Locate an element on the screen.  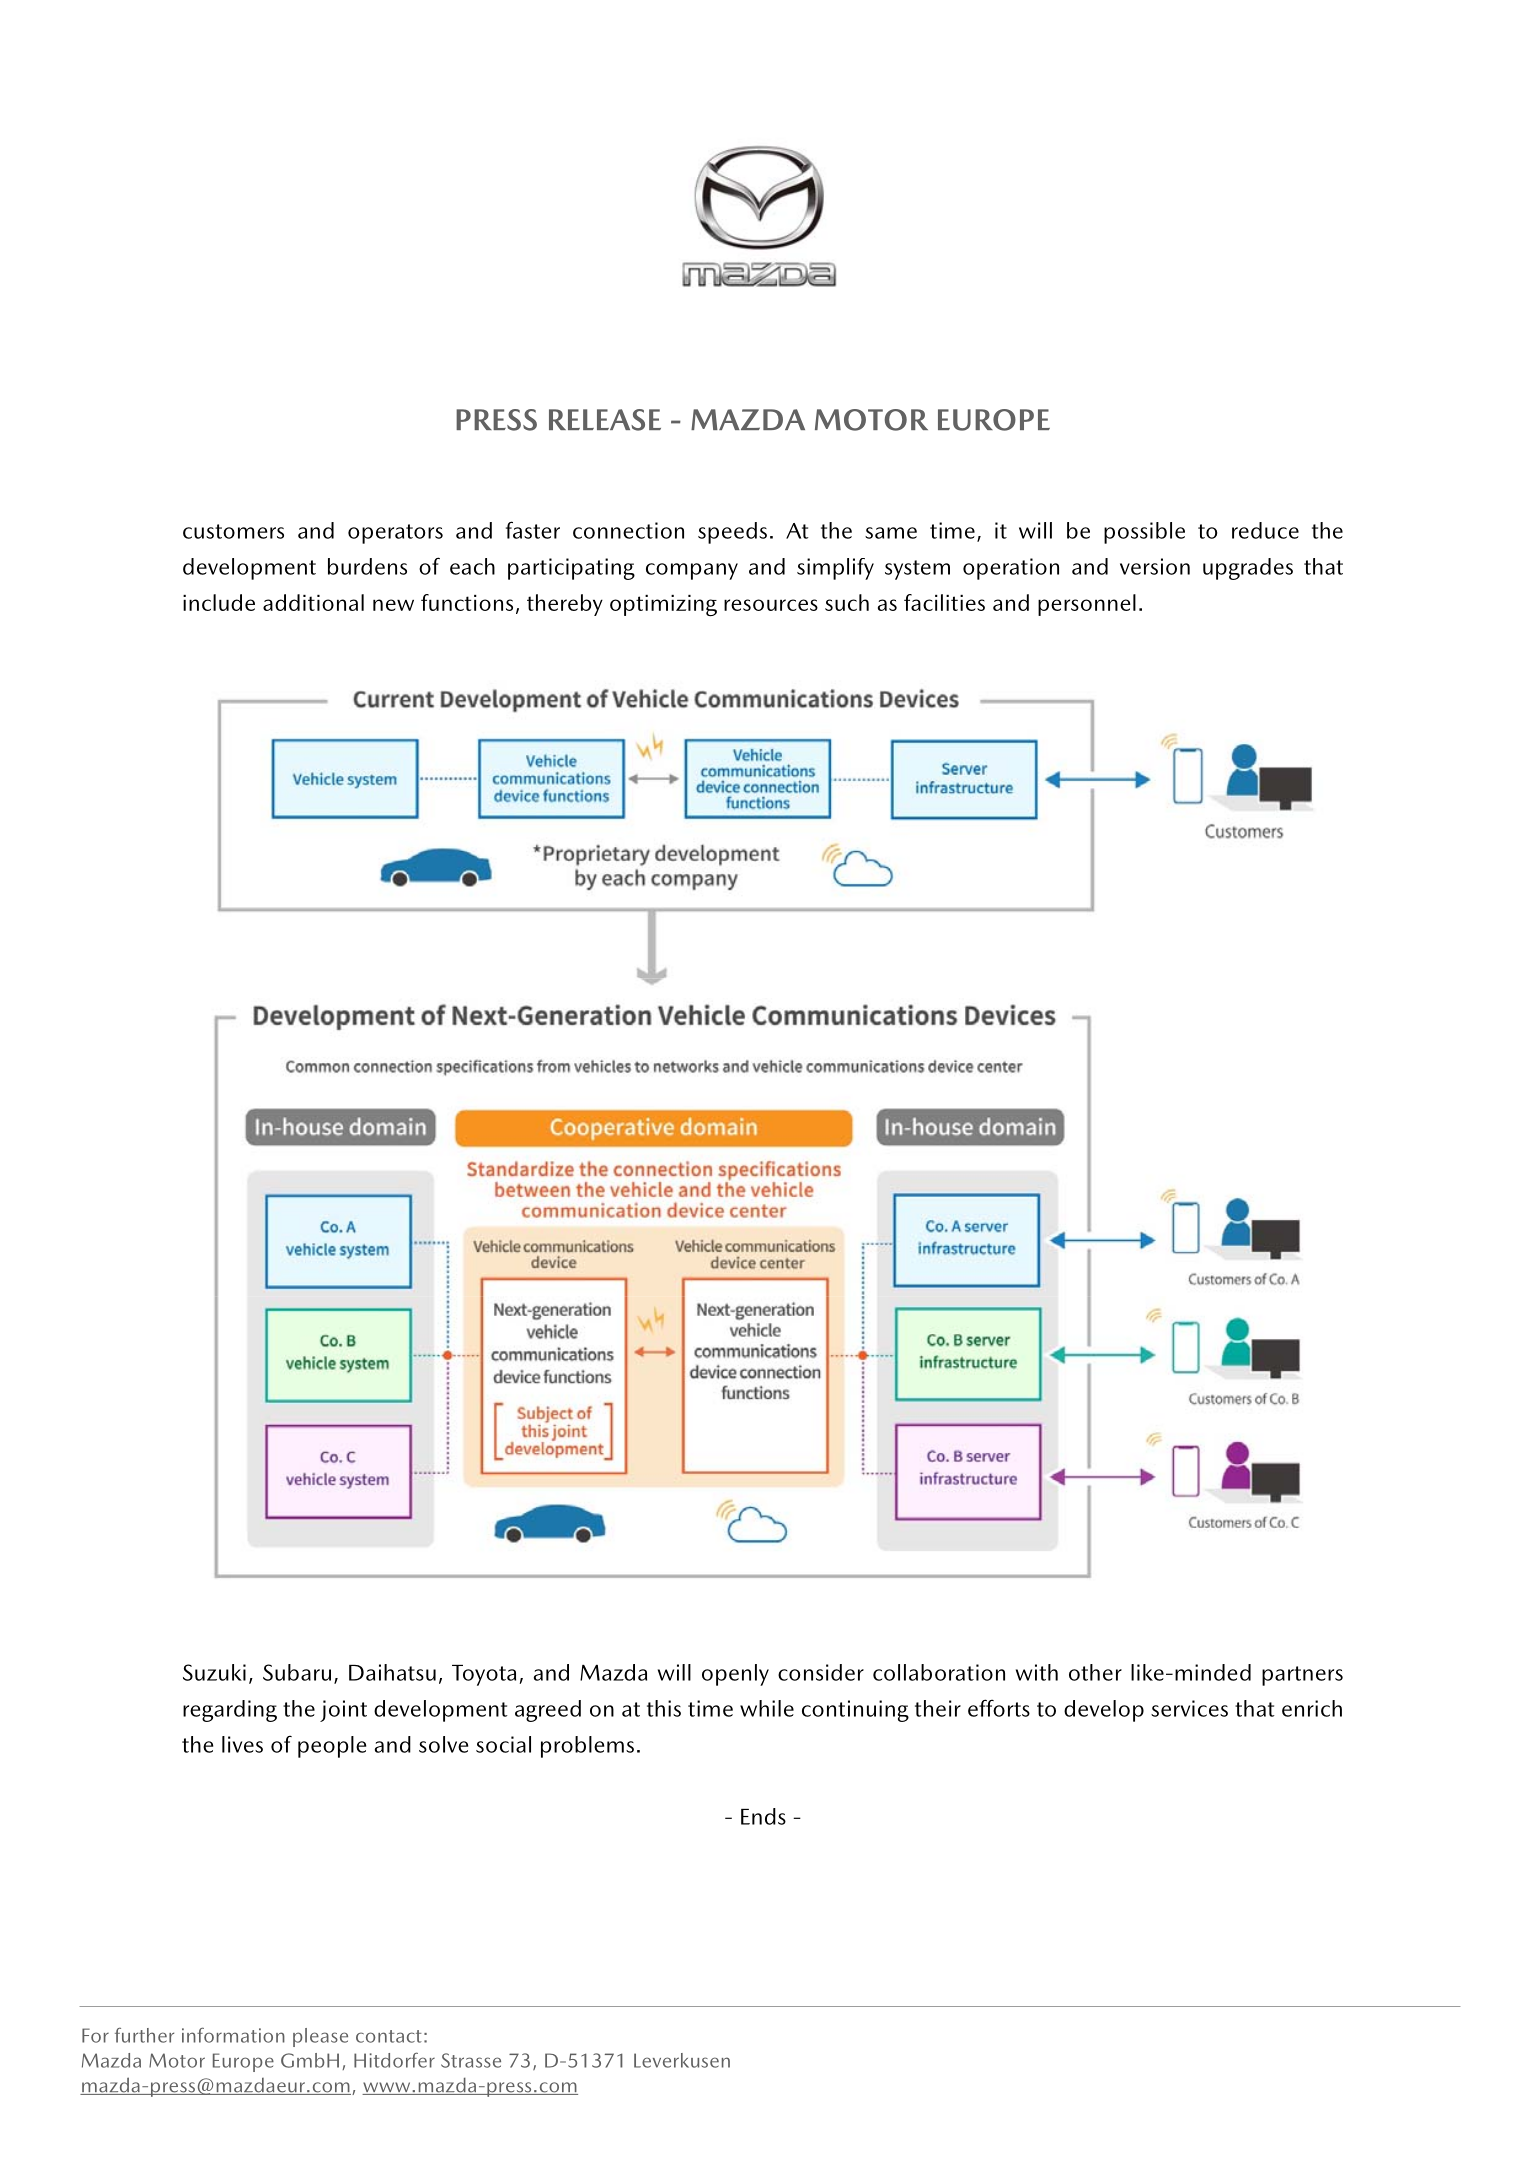
additional is located at coordinates (313, 602).
